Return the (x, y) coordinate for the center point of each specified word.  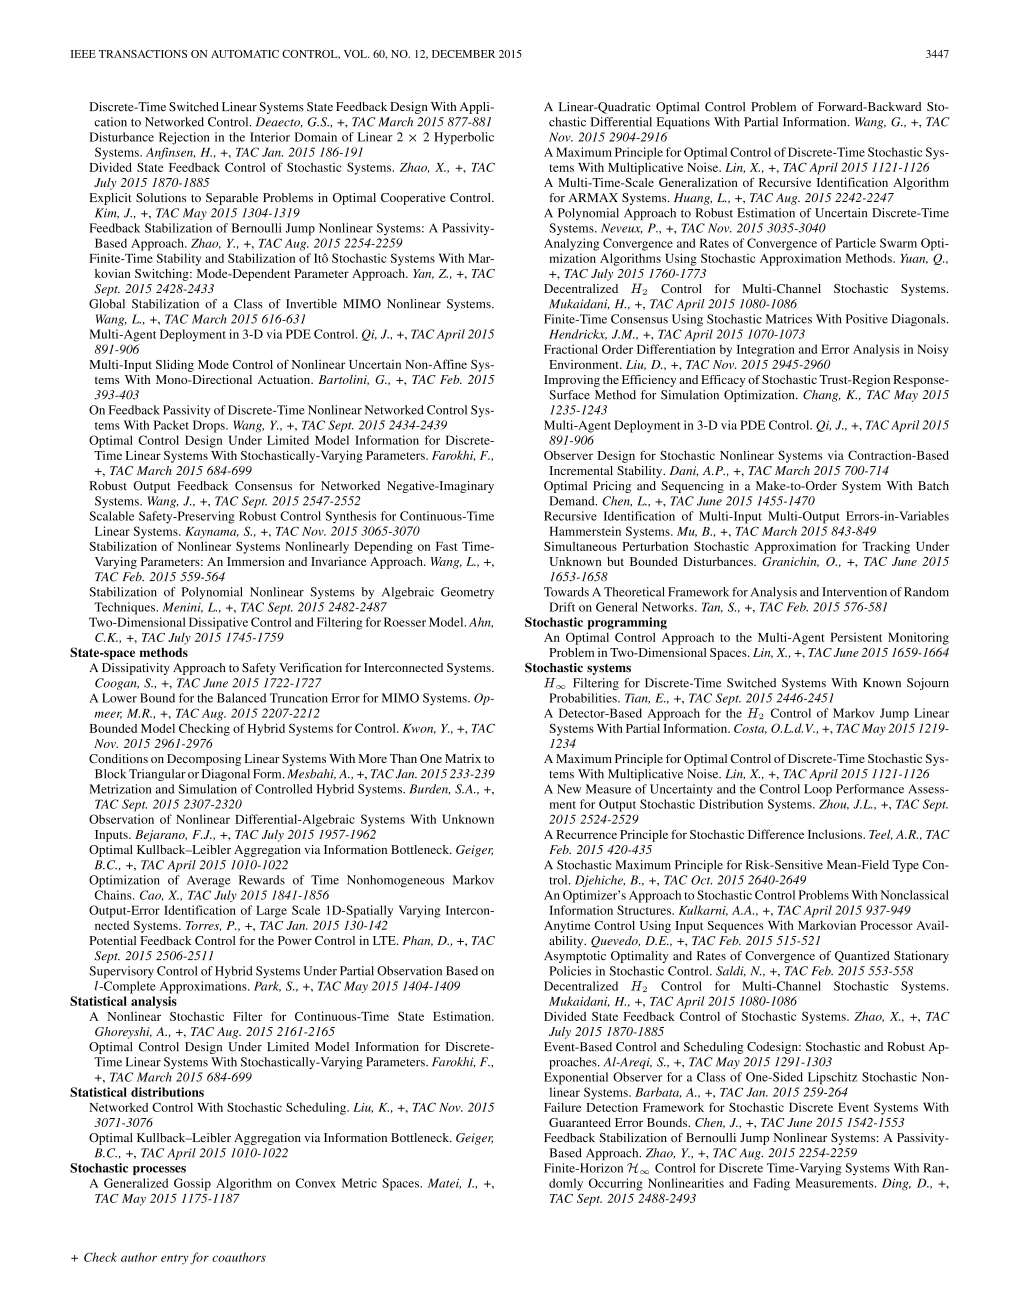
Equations (683, 123)
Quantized (862, 957)
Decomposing (204, 760)
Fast (446, 546)
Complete (128, 987)
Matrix (463, 758)
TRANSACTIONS (143, 54)
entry (175, 1259)
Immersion (256, 561)
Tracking (886, 547)
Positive (867, 319)
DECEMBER (463, 54)
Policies (570, 971)
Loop (818, 790)
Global (107, 304)
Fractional (571, 349)
